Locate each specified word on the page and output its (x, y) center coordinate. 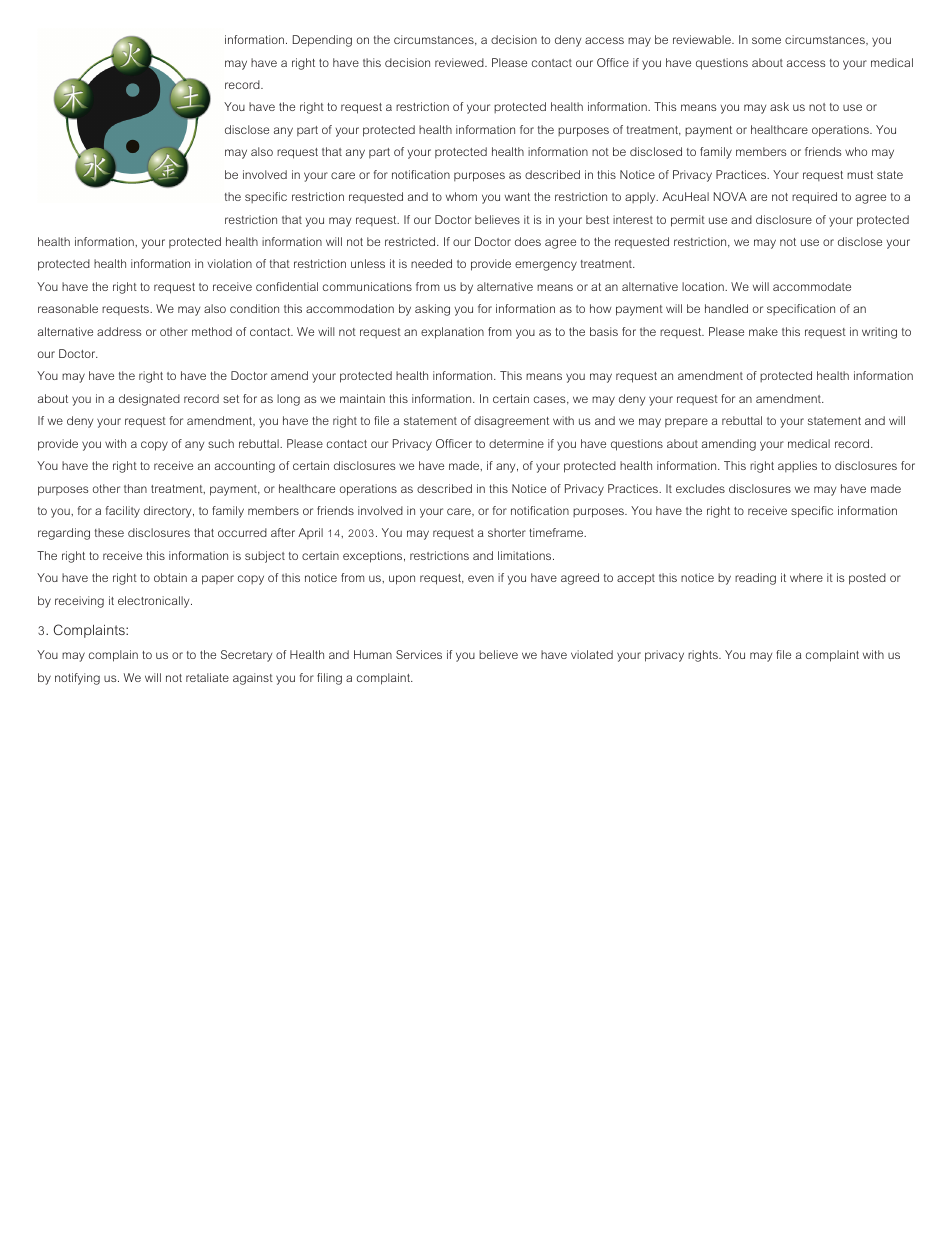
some (766, 40)
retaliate (207, 677)
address (119, 331)
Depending (322, 41)
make (763, 331)
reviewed (460, 62)
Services (419, 654)
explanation (452, 333)
